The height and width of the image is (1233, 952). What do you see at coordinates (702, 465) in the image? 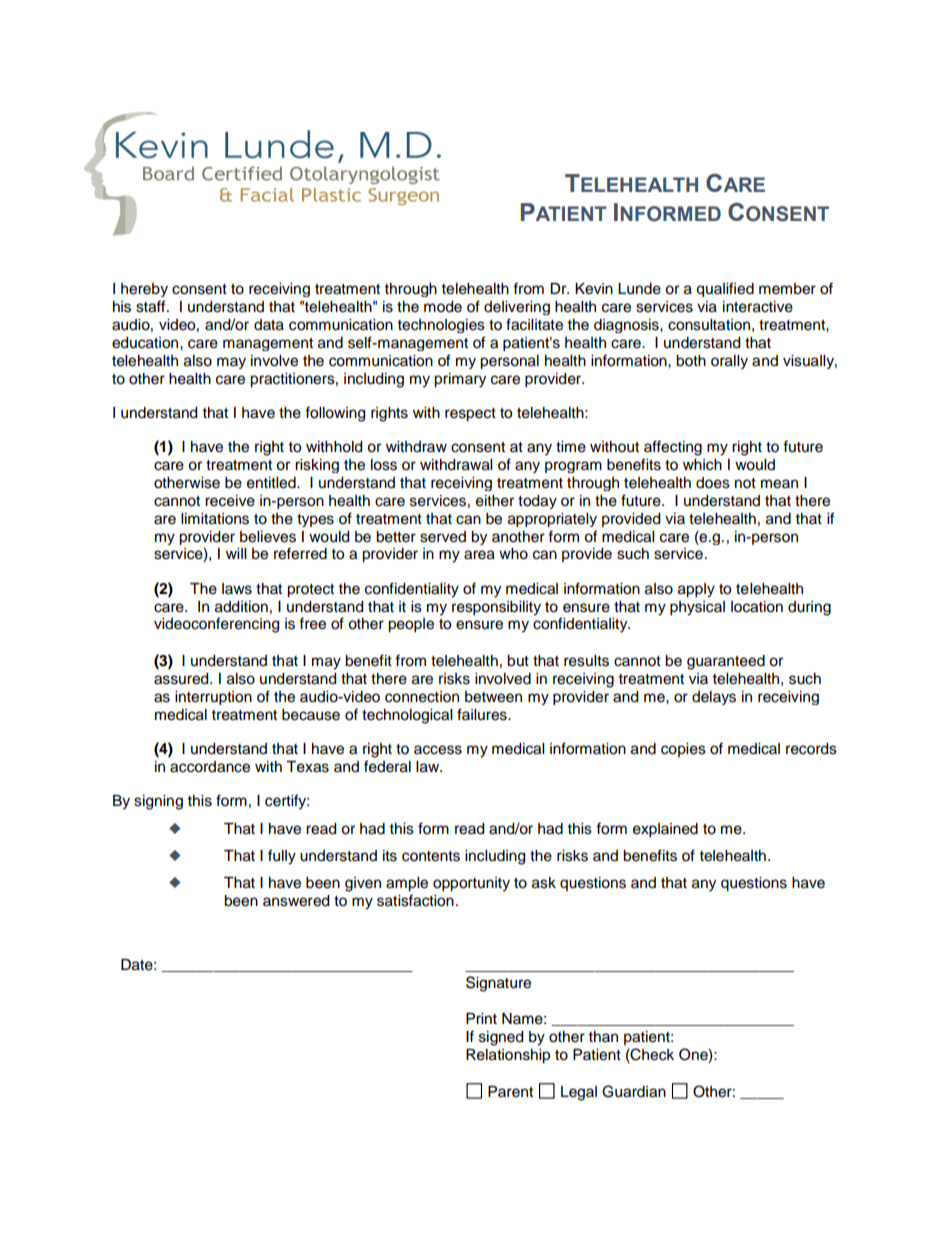
I see `which` at bounding box center [702, 465].
